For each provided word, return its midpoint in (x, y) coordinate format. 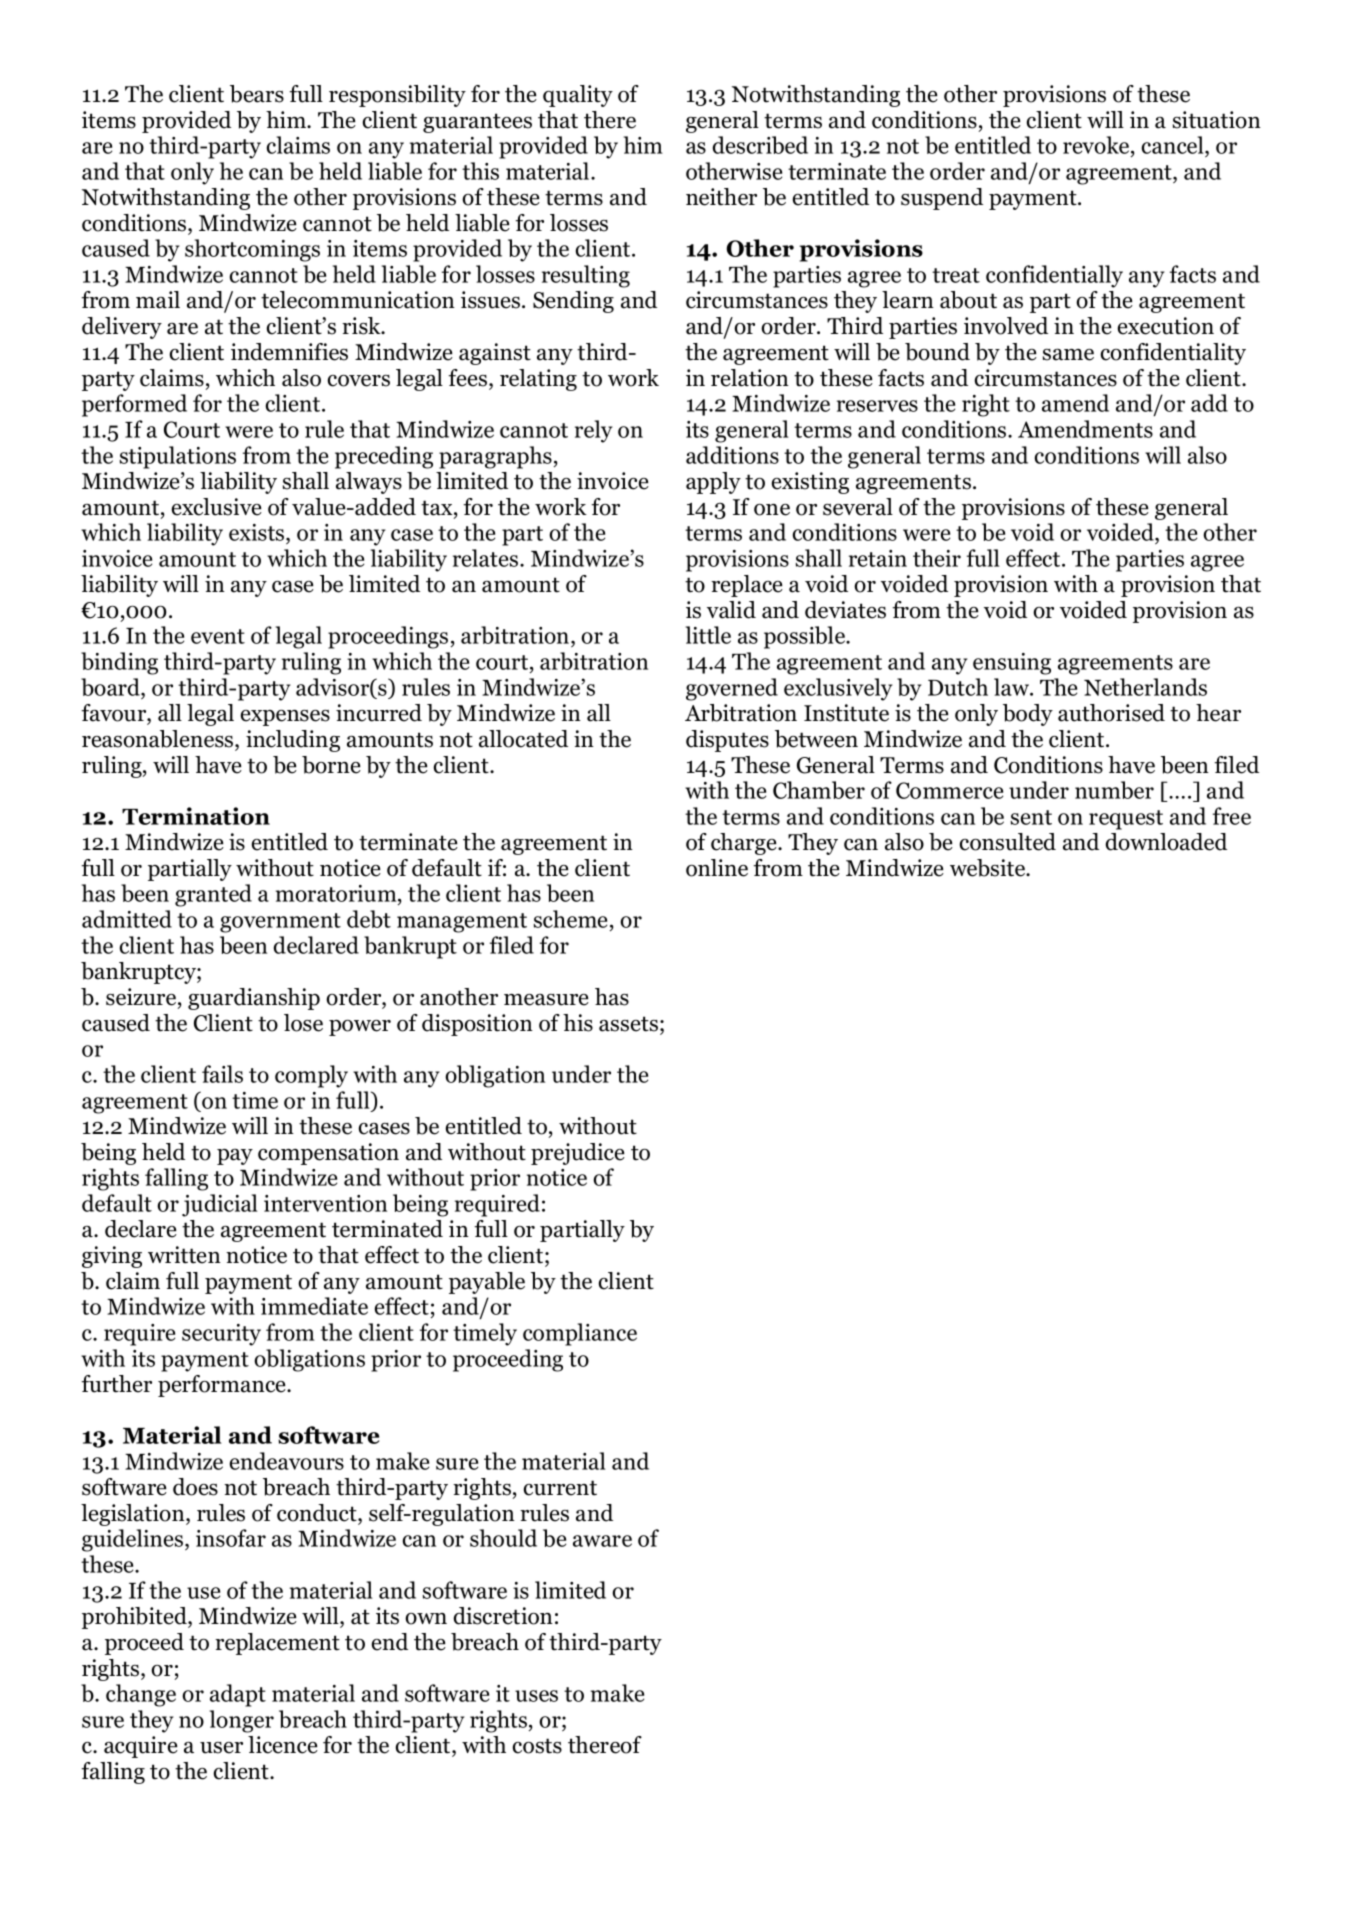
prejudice (578, 1154)
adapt (238, 1695)
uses (536, 1696)
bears (257, 94)
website (989, 868)
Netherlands (1145, 687)
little (708, 635)
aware (602, 1541)
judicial (220, 1205)
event (218, 636)
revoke (1097, 145)
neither (721, 197)
